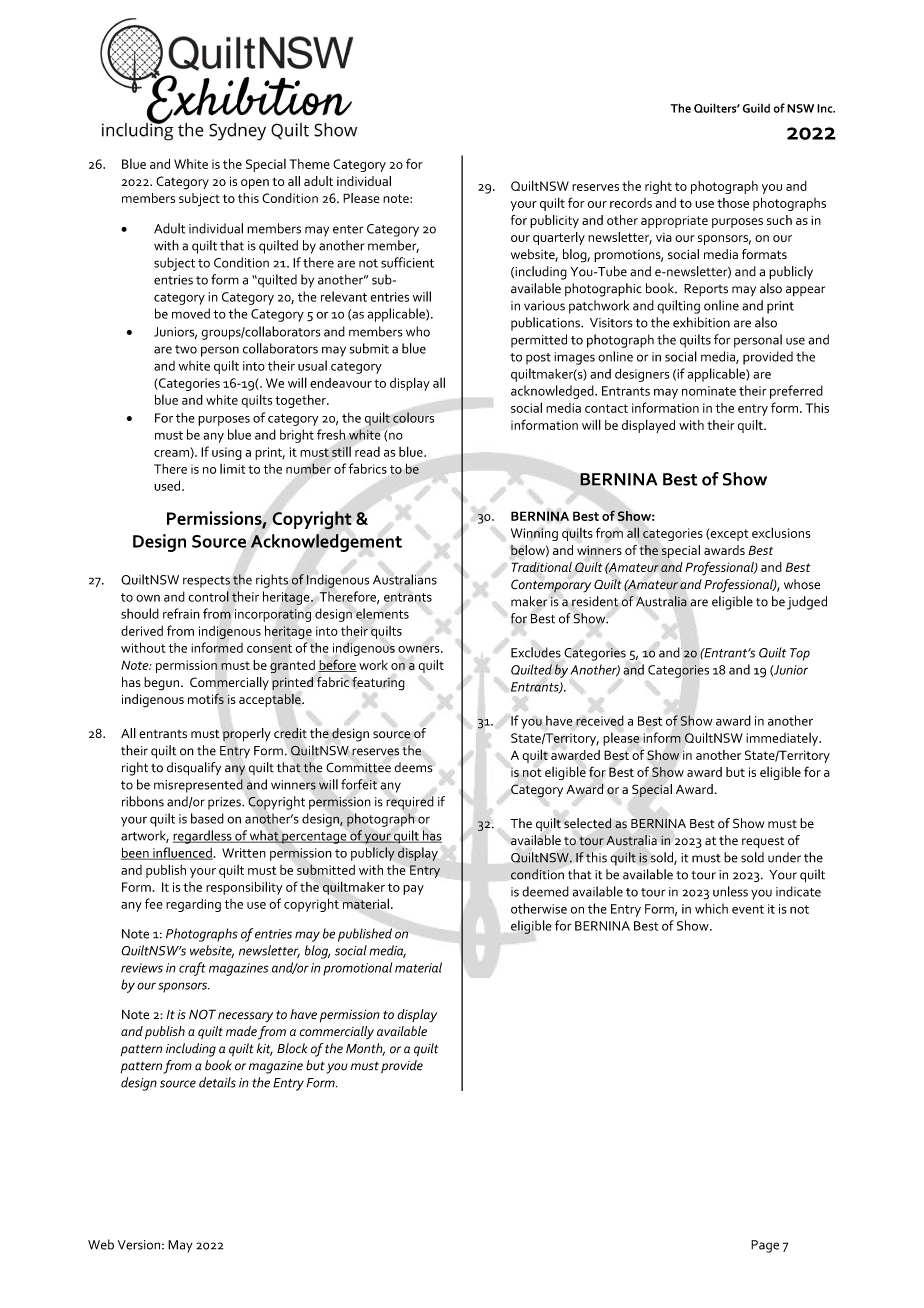 The height and width of the screenshot is (1308, 924). What do you see at coordinates (139, 1245) in the screenshot?
I see `Version` at bounding box center [139, 1245].
